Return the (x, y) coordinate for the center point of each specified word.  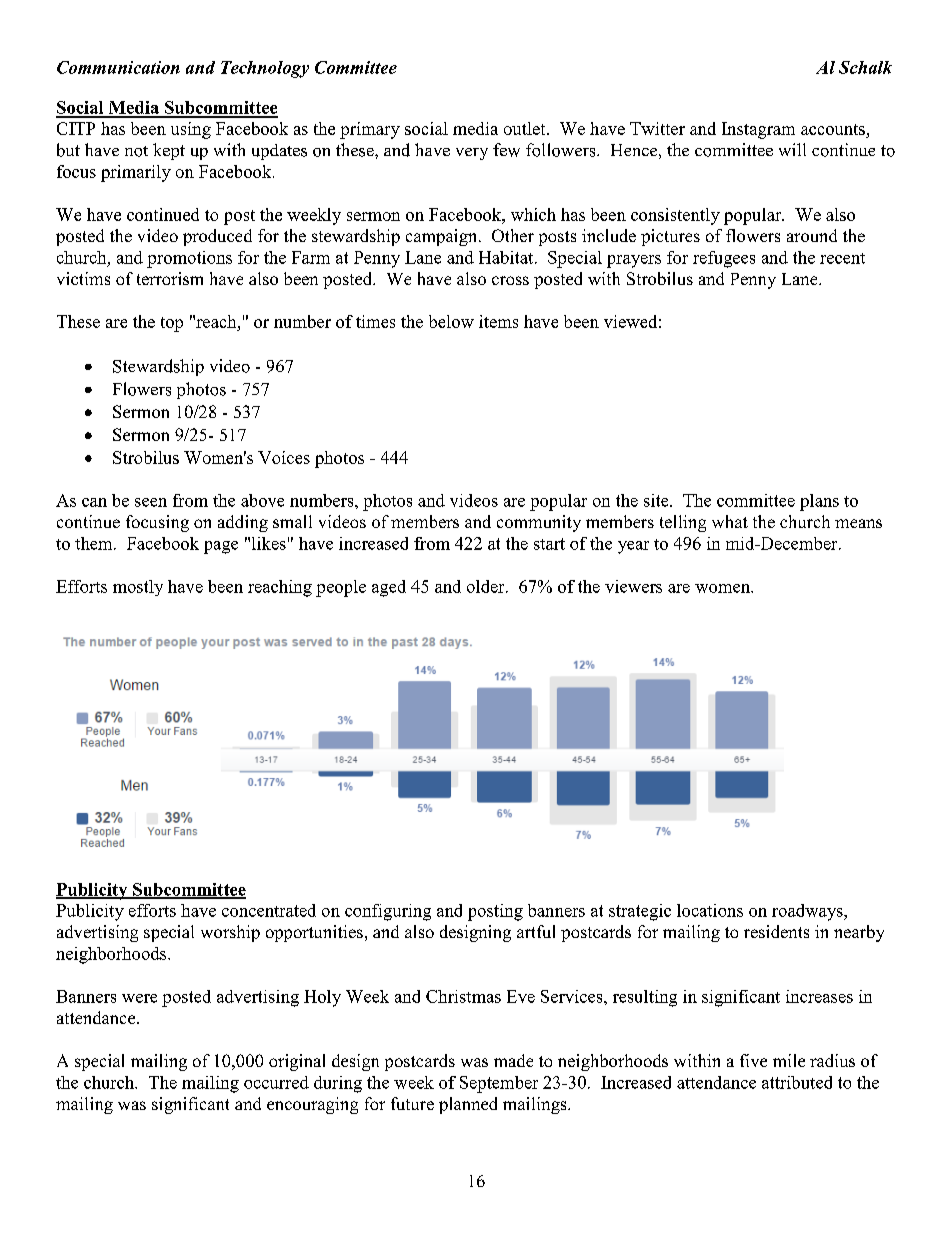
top (172, 324)
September (499, 1084)
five (753, 1060)
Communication (118, 67)
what (730, 521)
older (487, 586)
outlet (526, 128)
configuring (388, 912)
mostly (138, 588)
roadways (808, 912)
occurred (276, 1082)
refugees (724, 259)
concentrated (269, 910)
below (451, 321)
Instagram (758, 130)
